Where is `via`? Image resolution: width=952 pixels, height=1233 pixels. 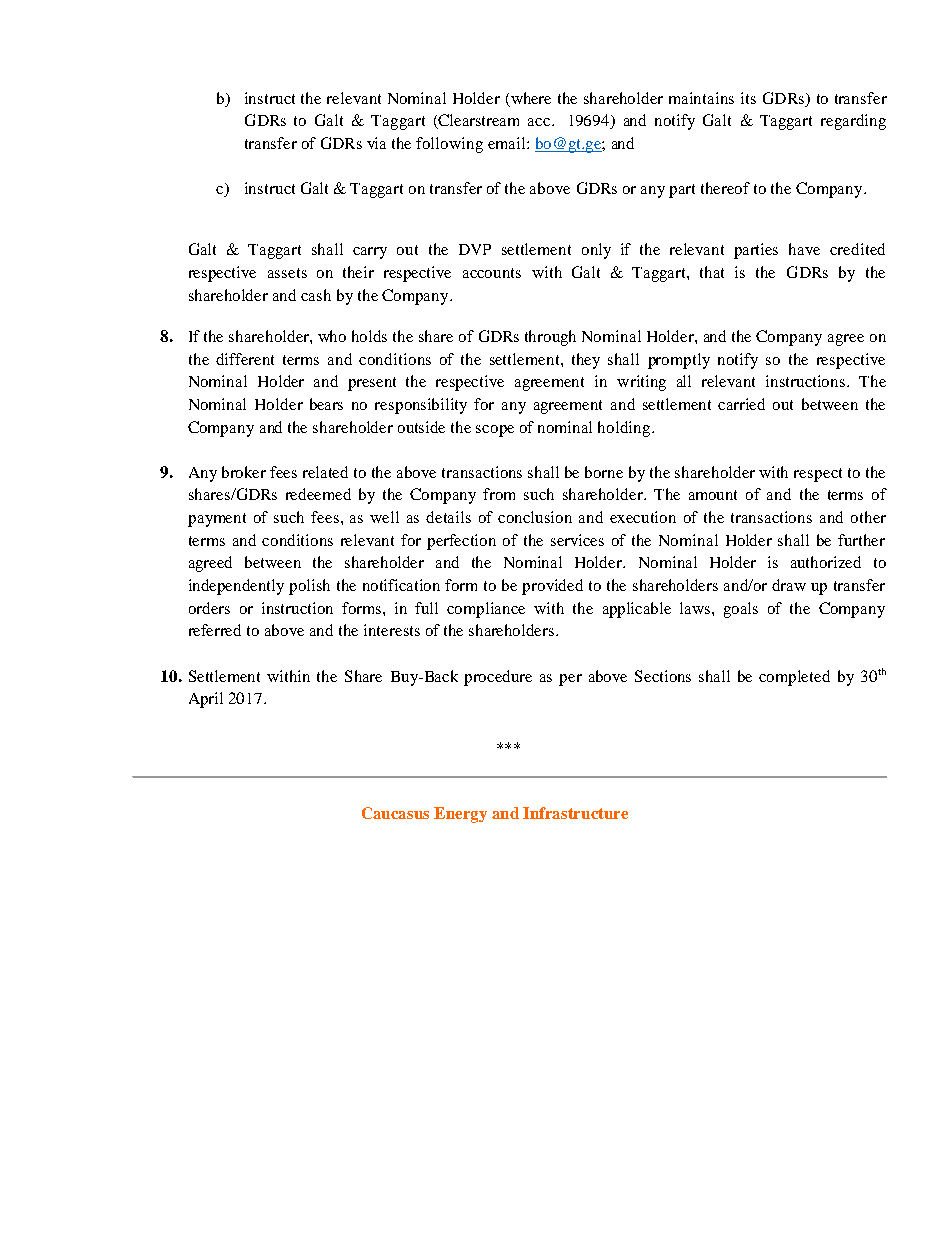
via is located at coordinates (376, 143).
